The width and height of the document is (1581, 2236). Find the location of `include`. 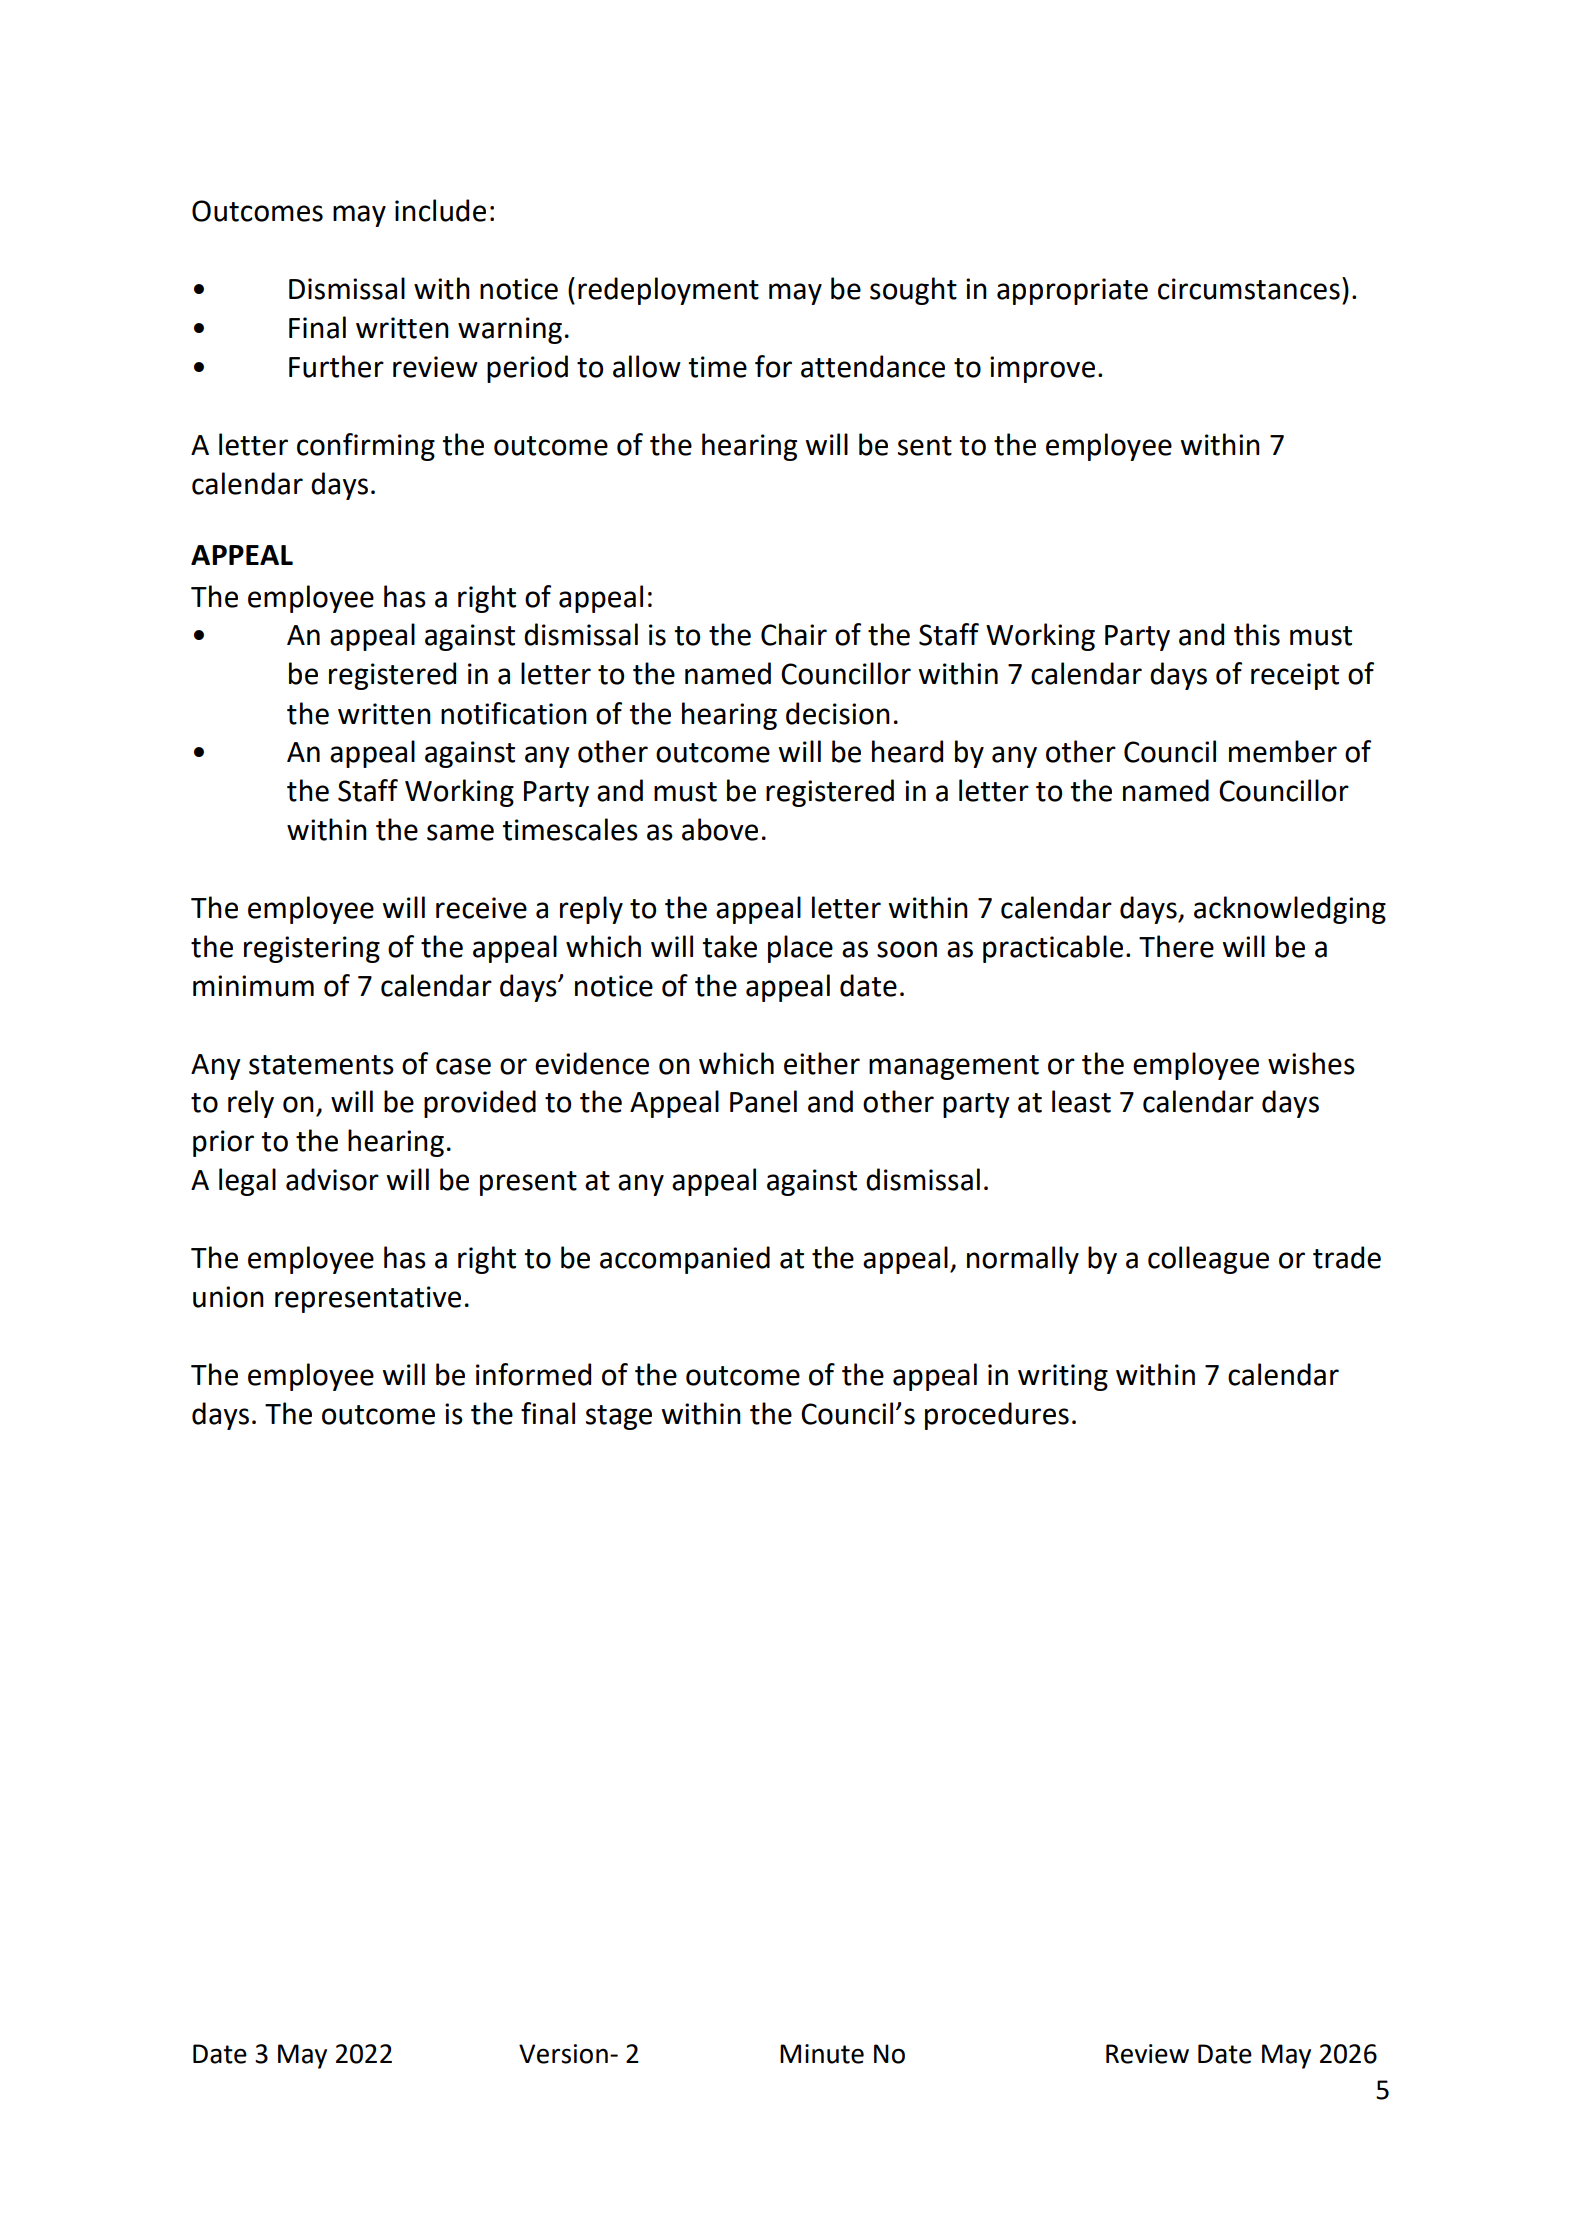

include is located at coordinates (440, 210).
